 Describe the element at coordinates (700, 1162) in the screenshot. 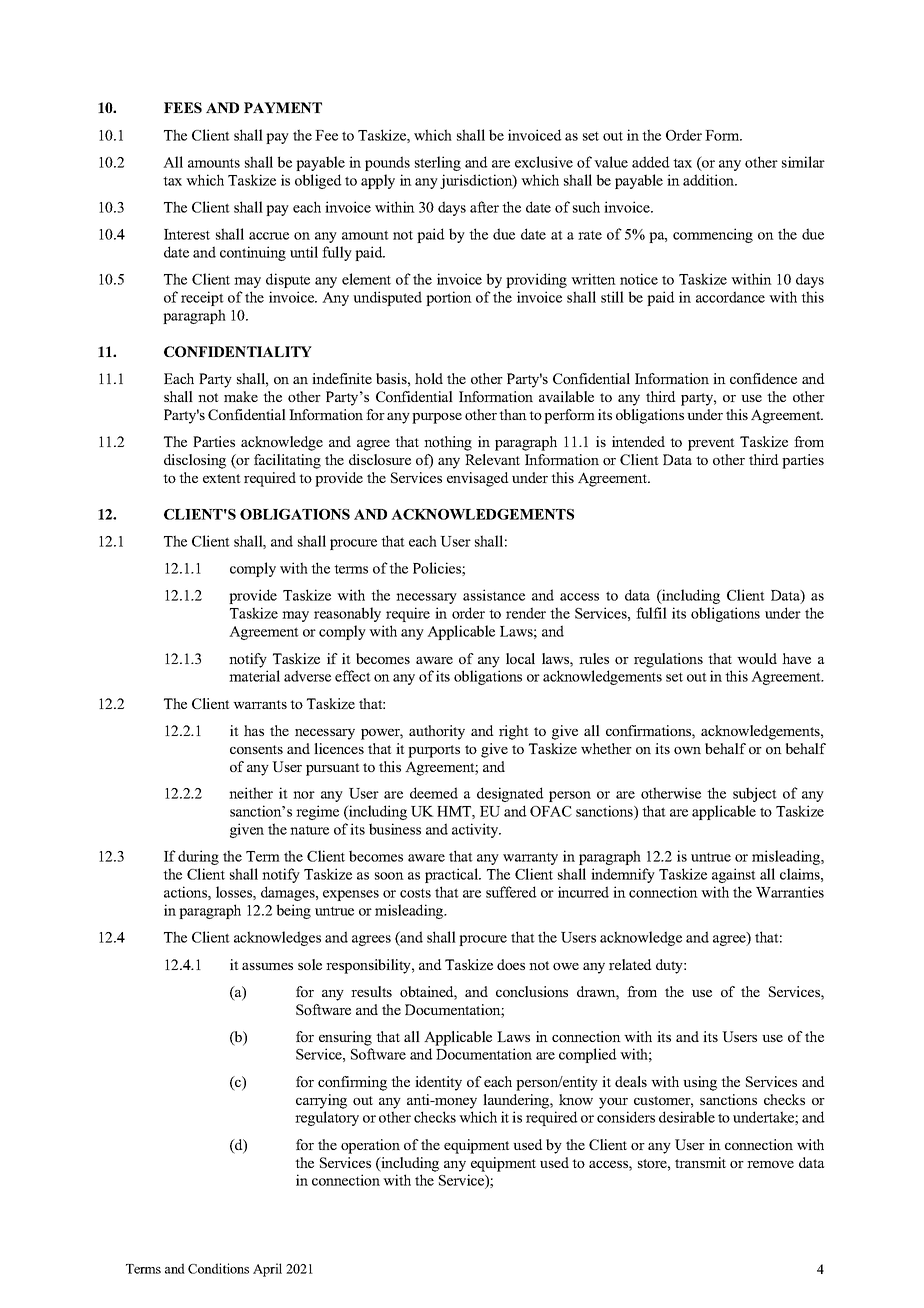

I see `transmit` at that location.
